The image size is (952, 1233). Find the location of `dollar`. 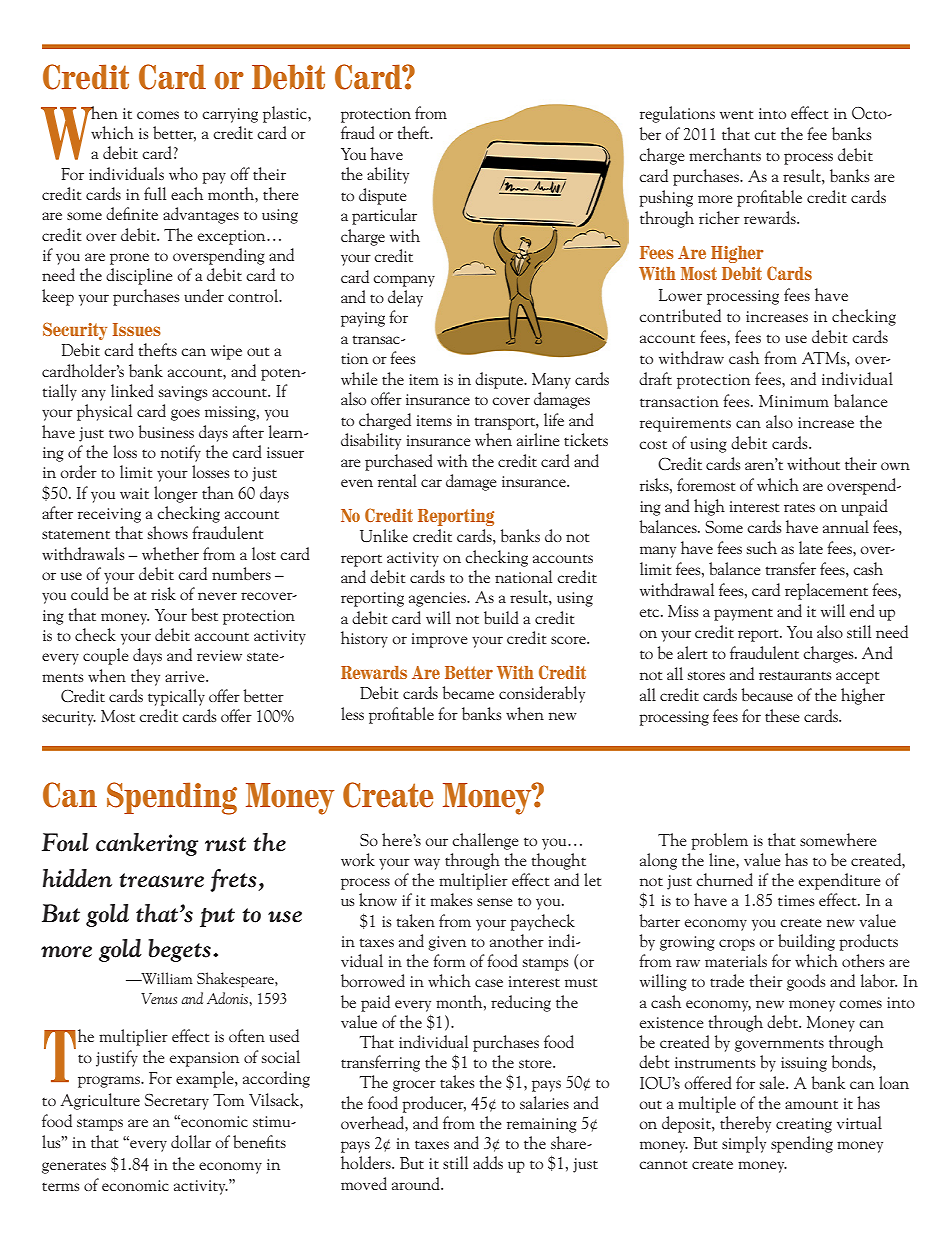

dollar is located at coordinates (191, 1141).
